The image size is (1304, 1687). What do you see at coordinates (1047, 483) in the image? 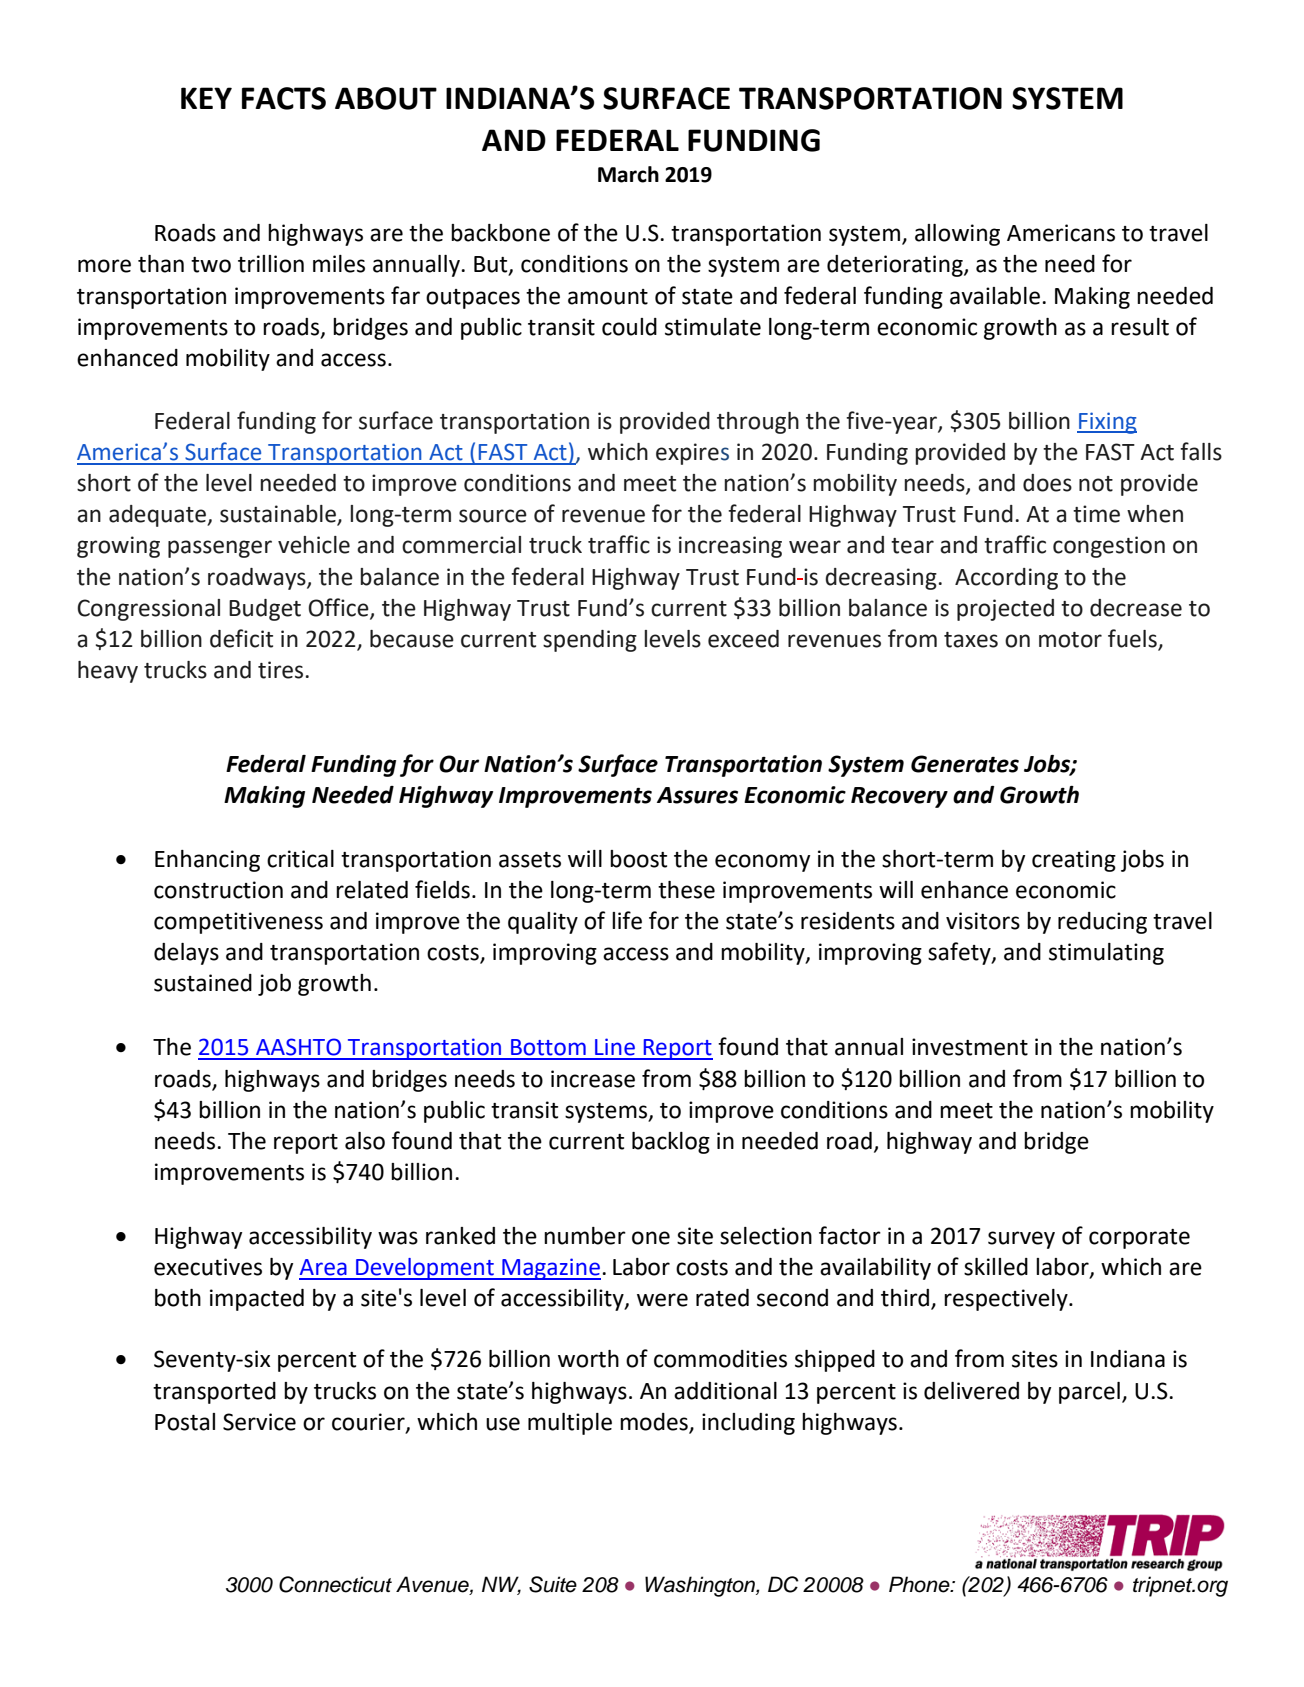
I see `does` at bounding box center [1047, 483].
